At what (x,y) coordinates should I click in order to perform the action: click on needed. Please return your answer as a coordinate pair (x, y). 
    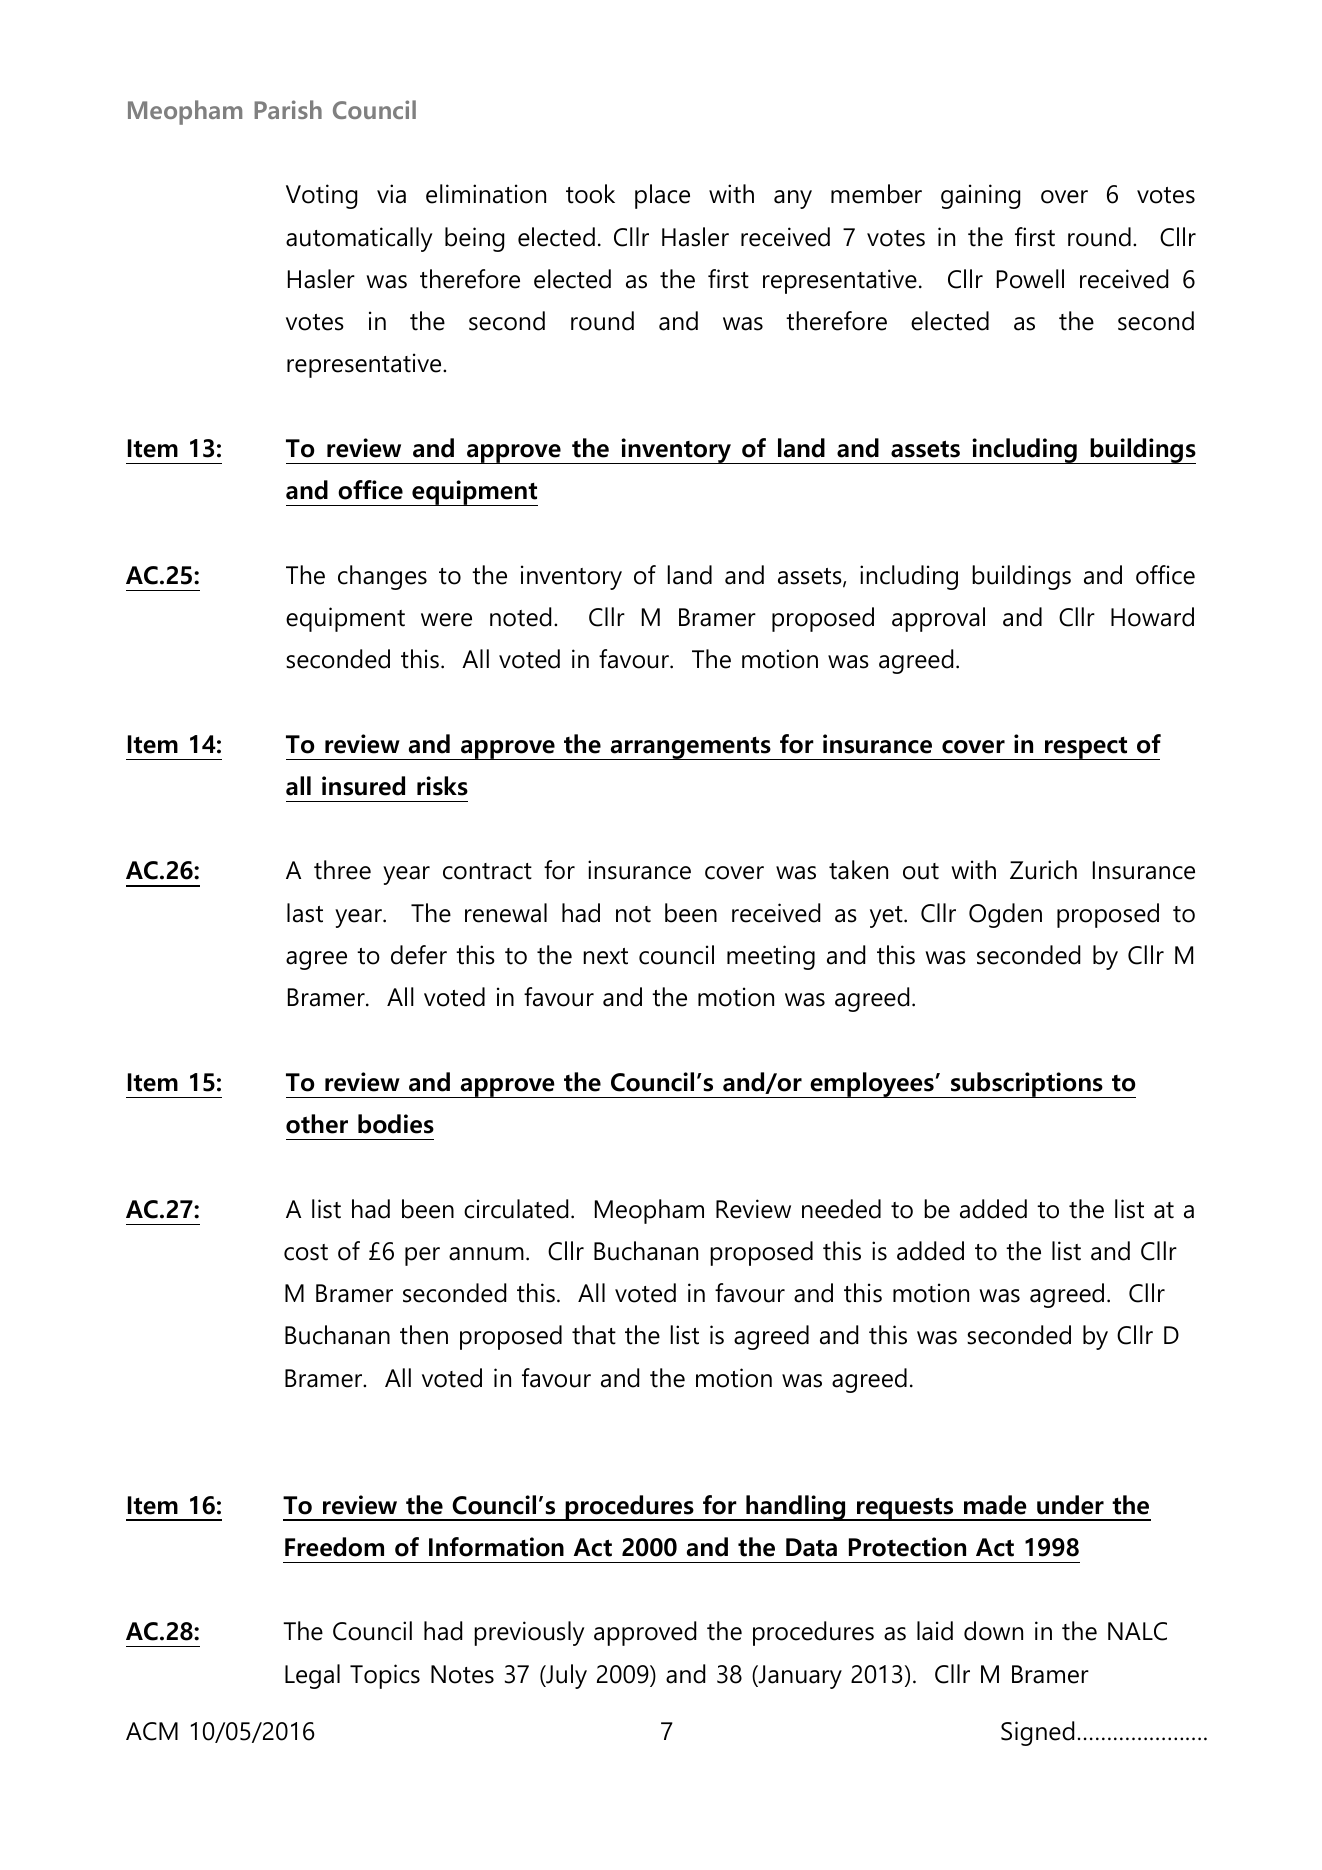
    Looking at the image, I should click on (841, 1209).
